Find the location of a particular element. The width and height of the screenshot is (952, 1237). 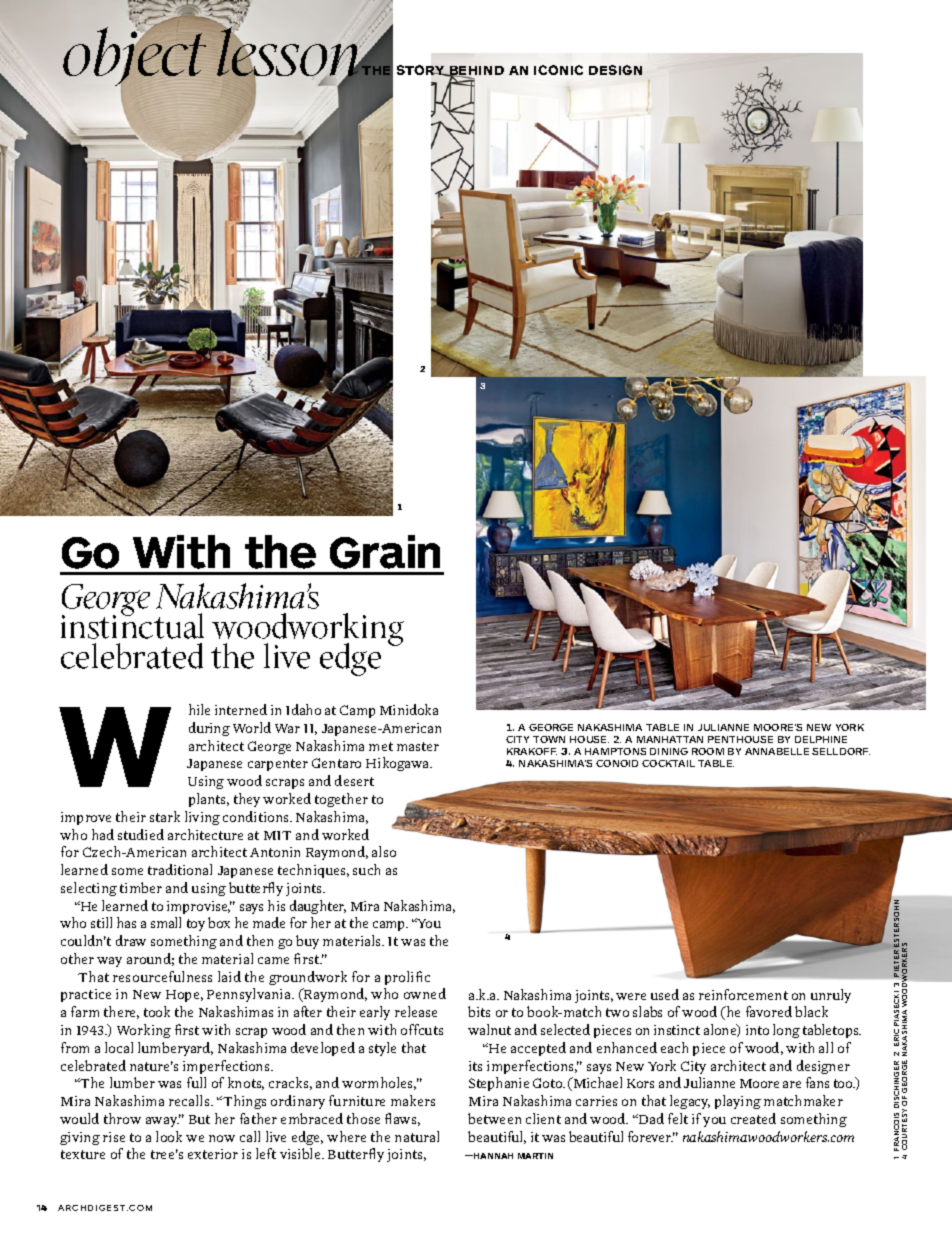

reinforcement is located at coordinates (743, 994).
